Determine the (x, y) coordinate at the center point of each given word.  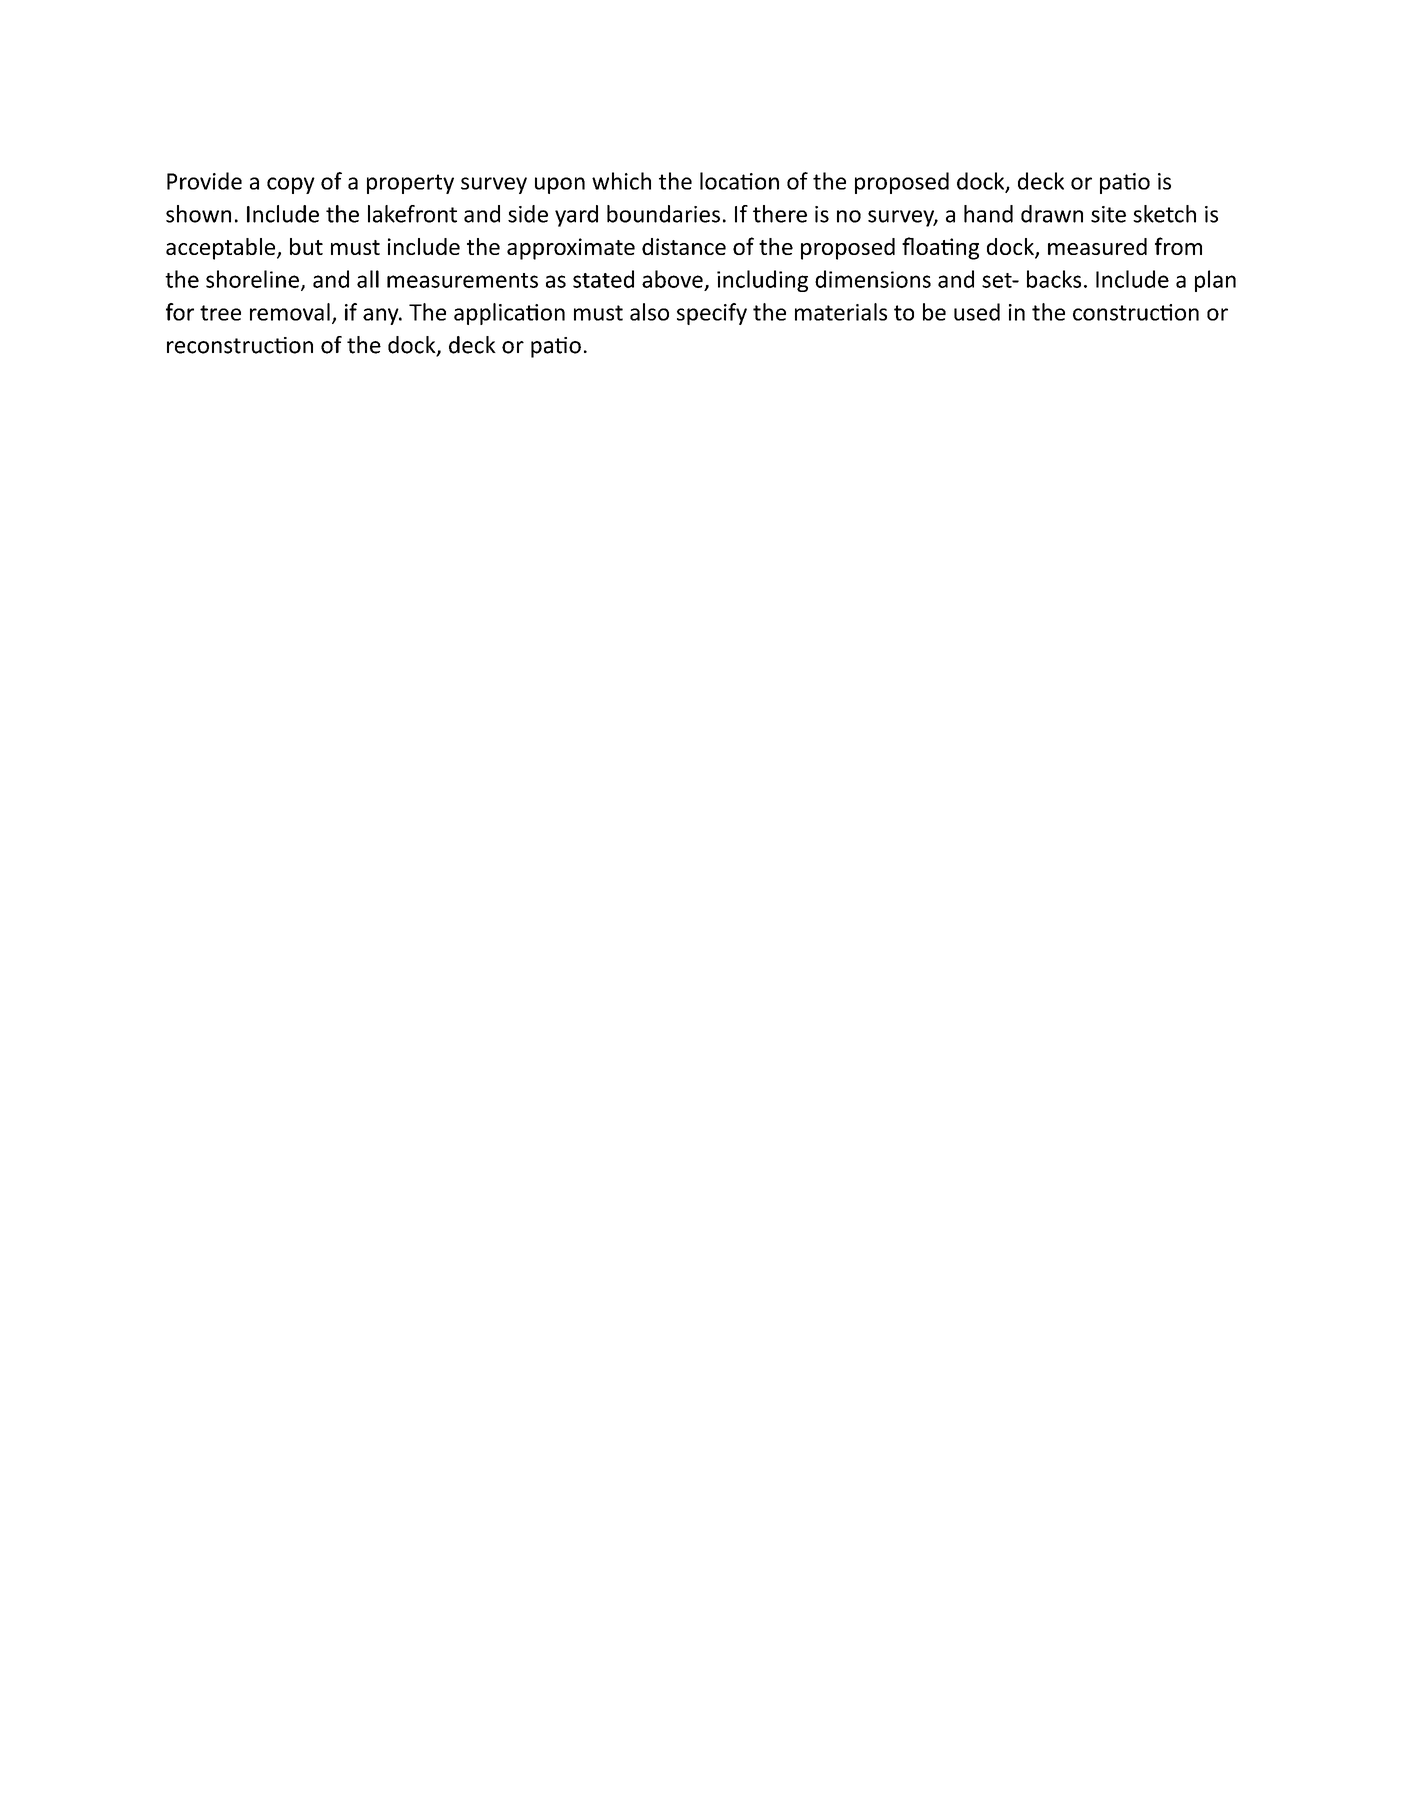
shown (198, 214)
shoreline (252, 279)
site (1108, 214)
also (649, 312)
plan (1215, 281)
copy (291, 185)
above (672, 279)
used (977, 312)
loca (720, 181)
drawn (1052, 214)
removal (290, 312)
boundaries (663, 214)
